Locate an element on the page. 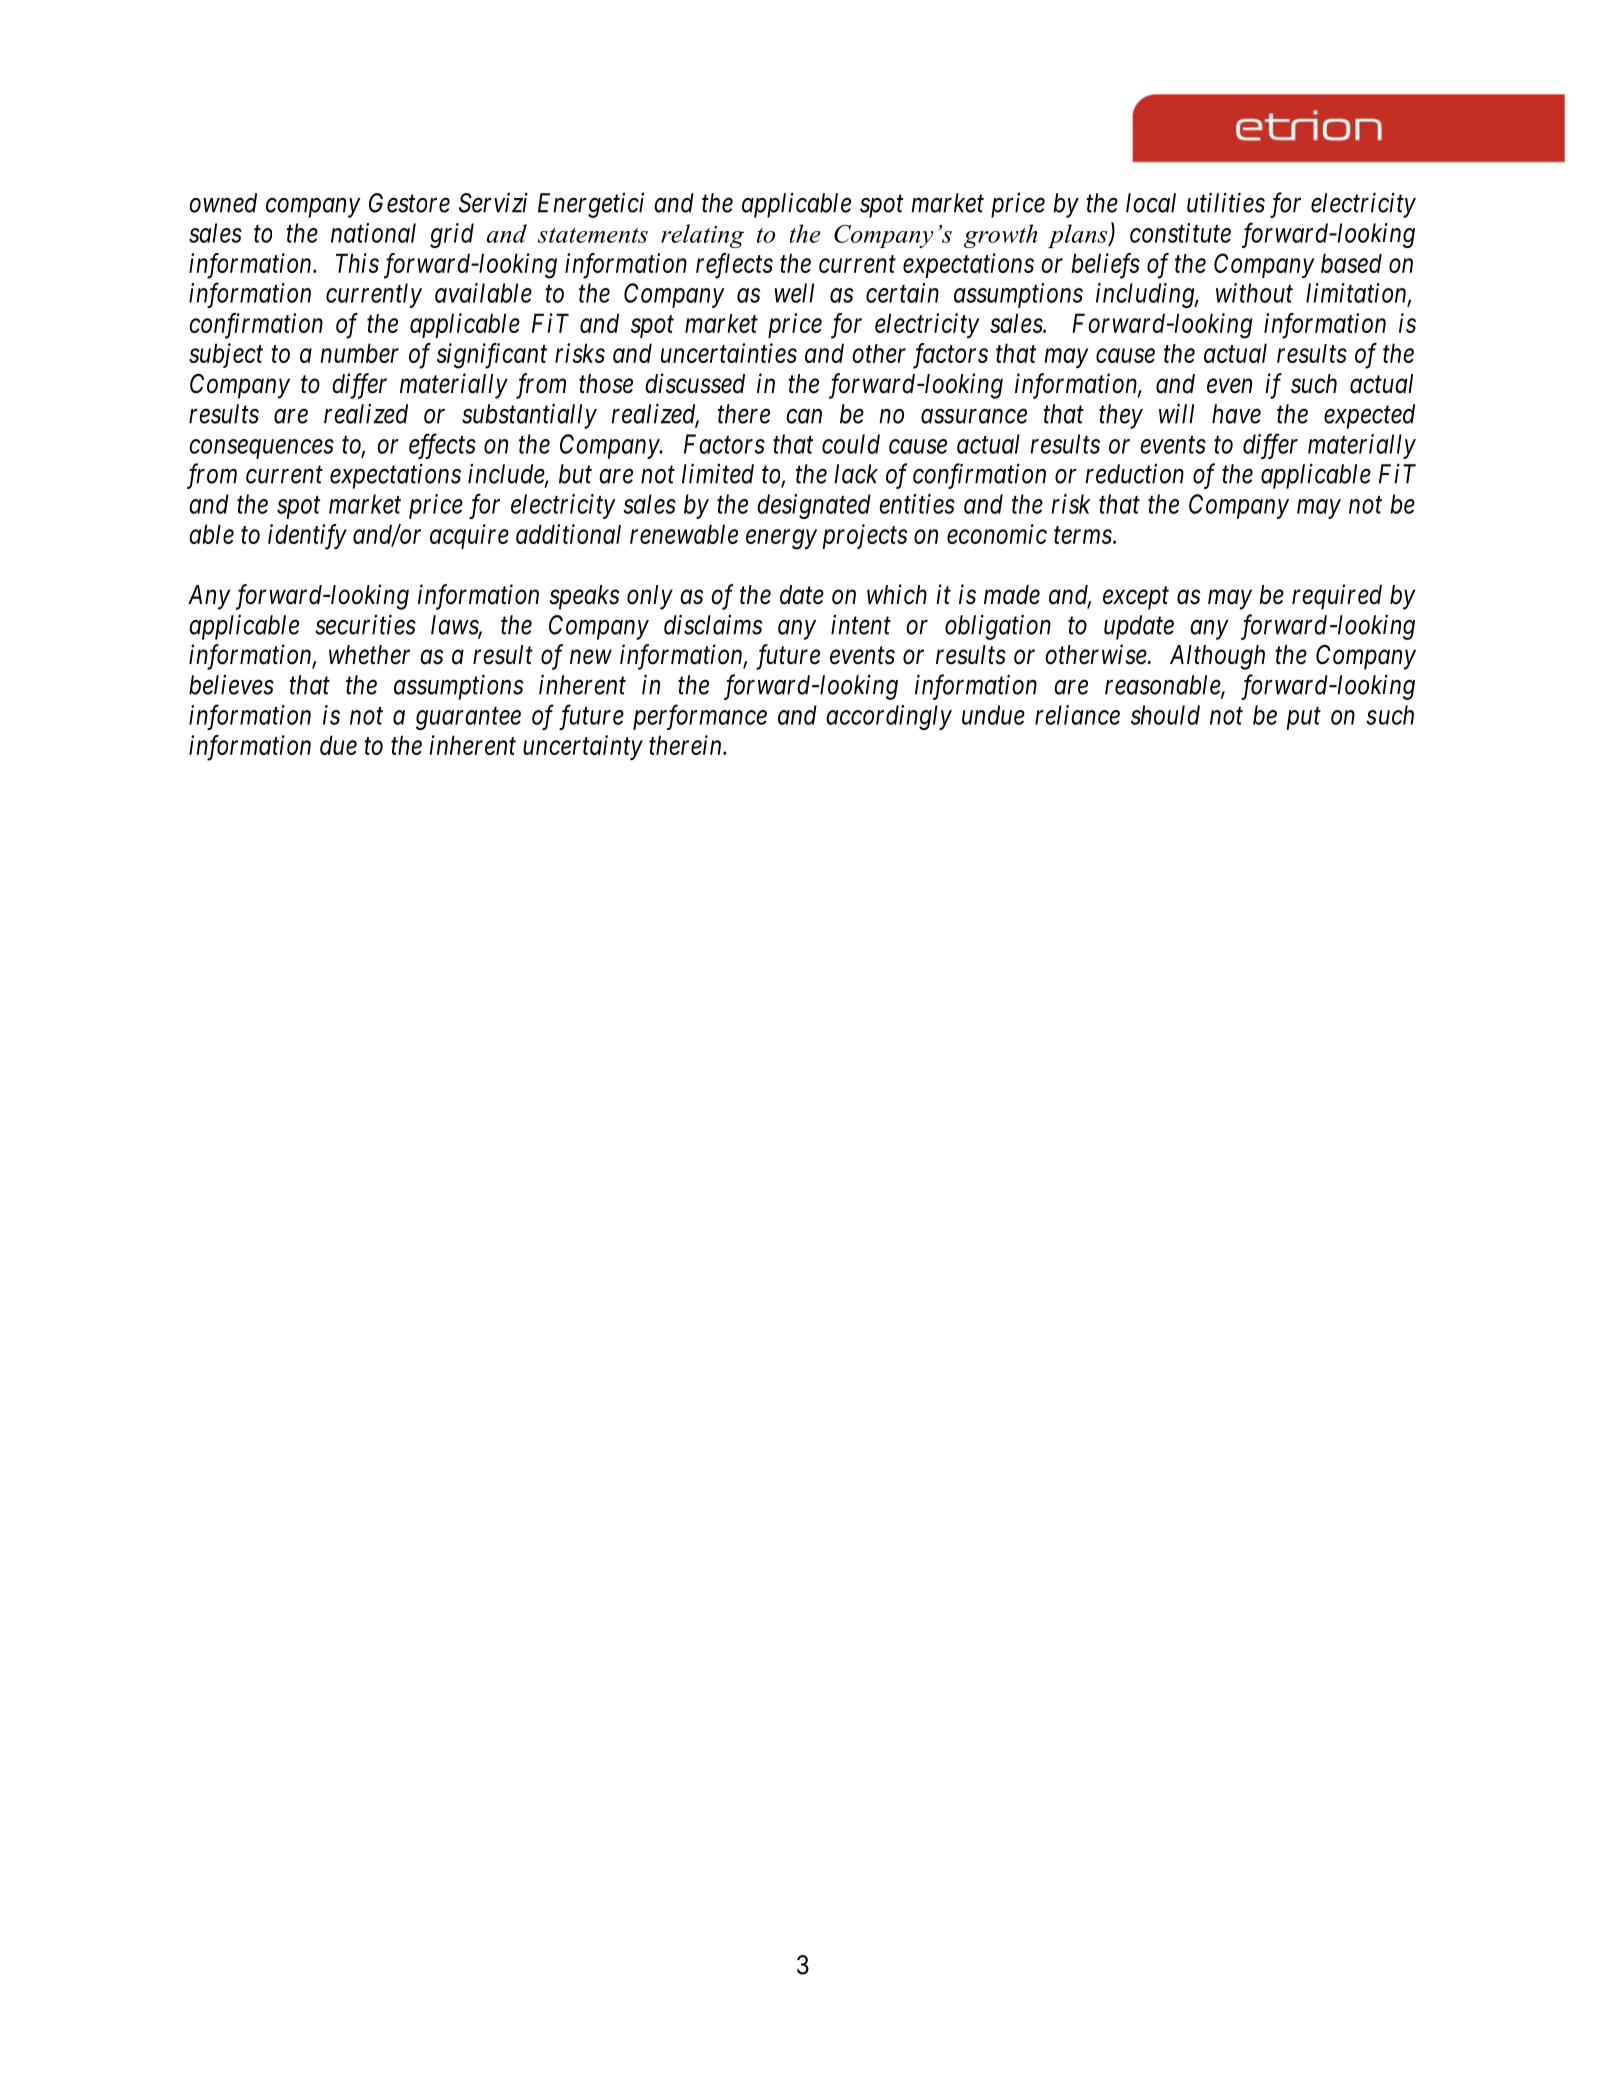 The image size is (1604, 2075). accordingly is located at coordinates (889, 717).
